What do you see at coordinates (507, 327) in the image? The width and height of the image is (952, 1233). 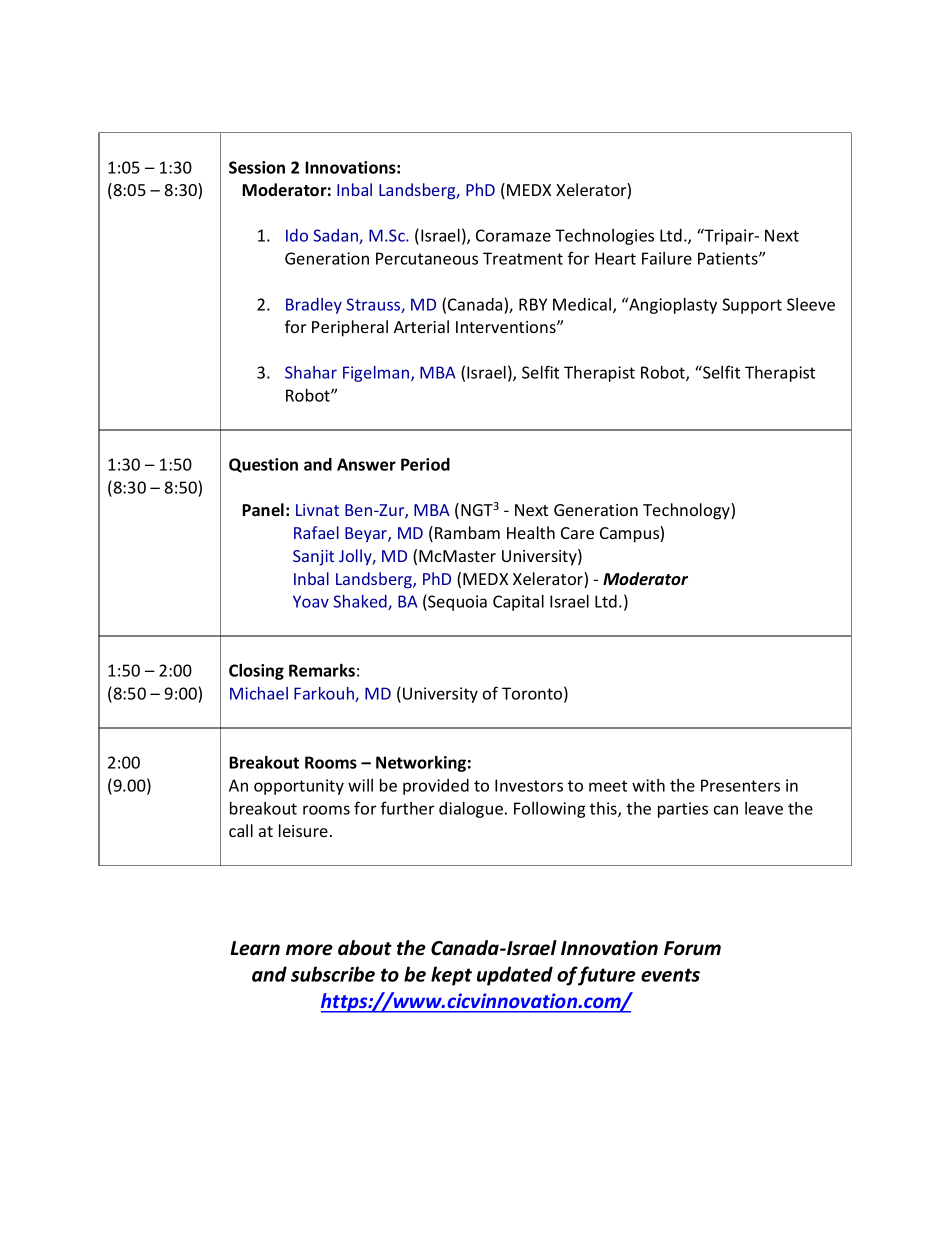 I see `Interventions` at bounding box center [507, 327].
